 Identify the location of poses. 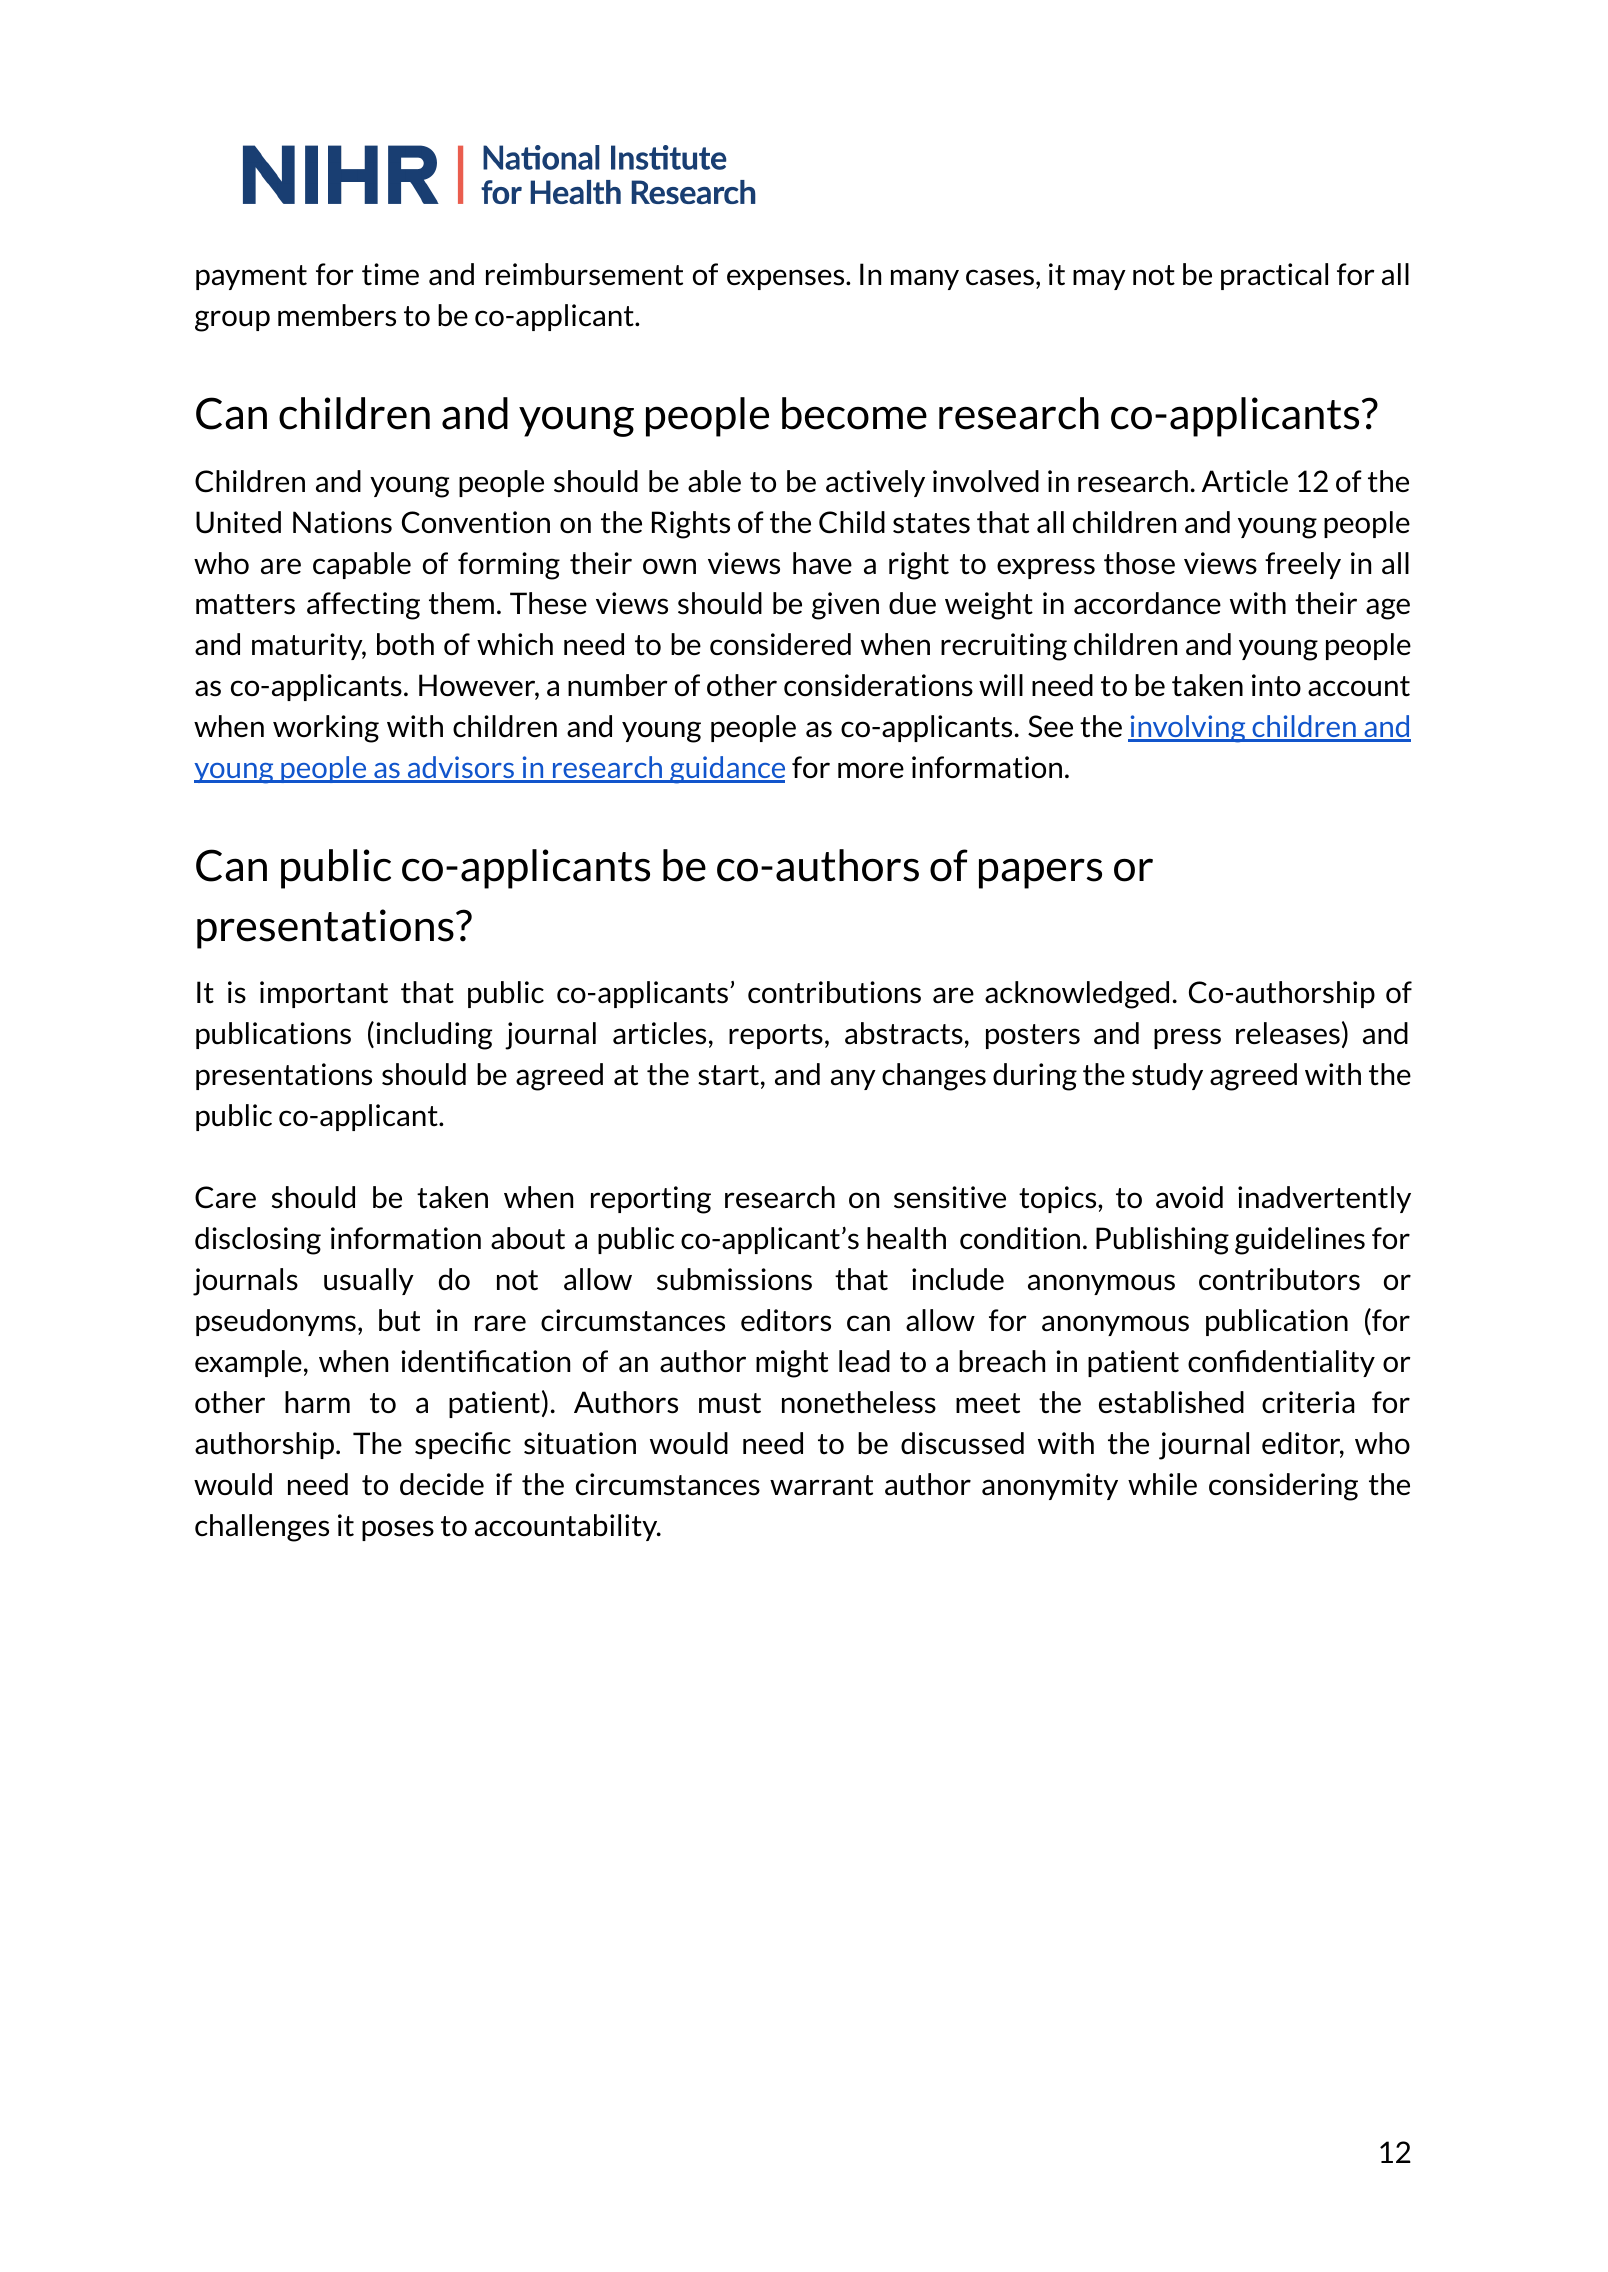
(398, 1530).
